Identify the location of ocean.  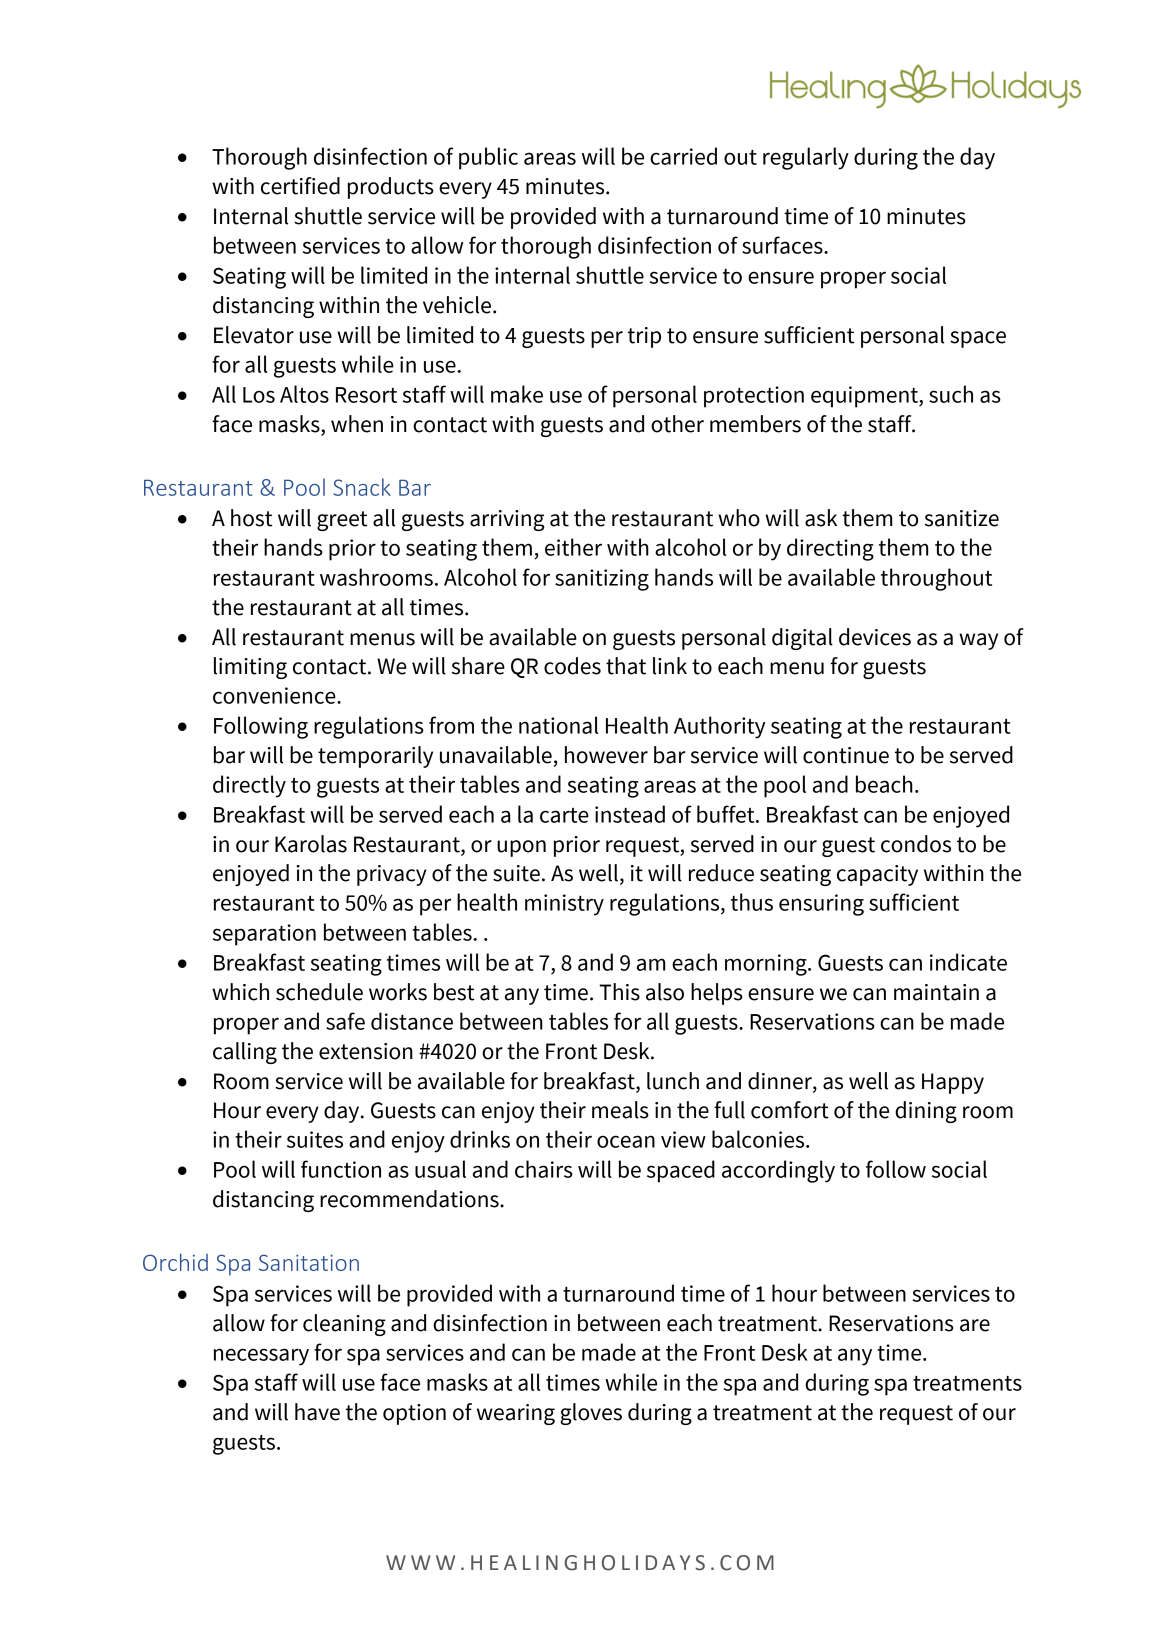
(626, 1141).
